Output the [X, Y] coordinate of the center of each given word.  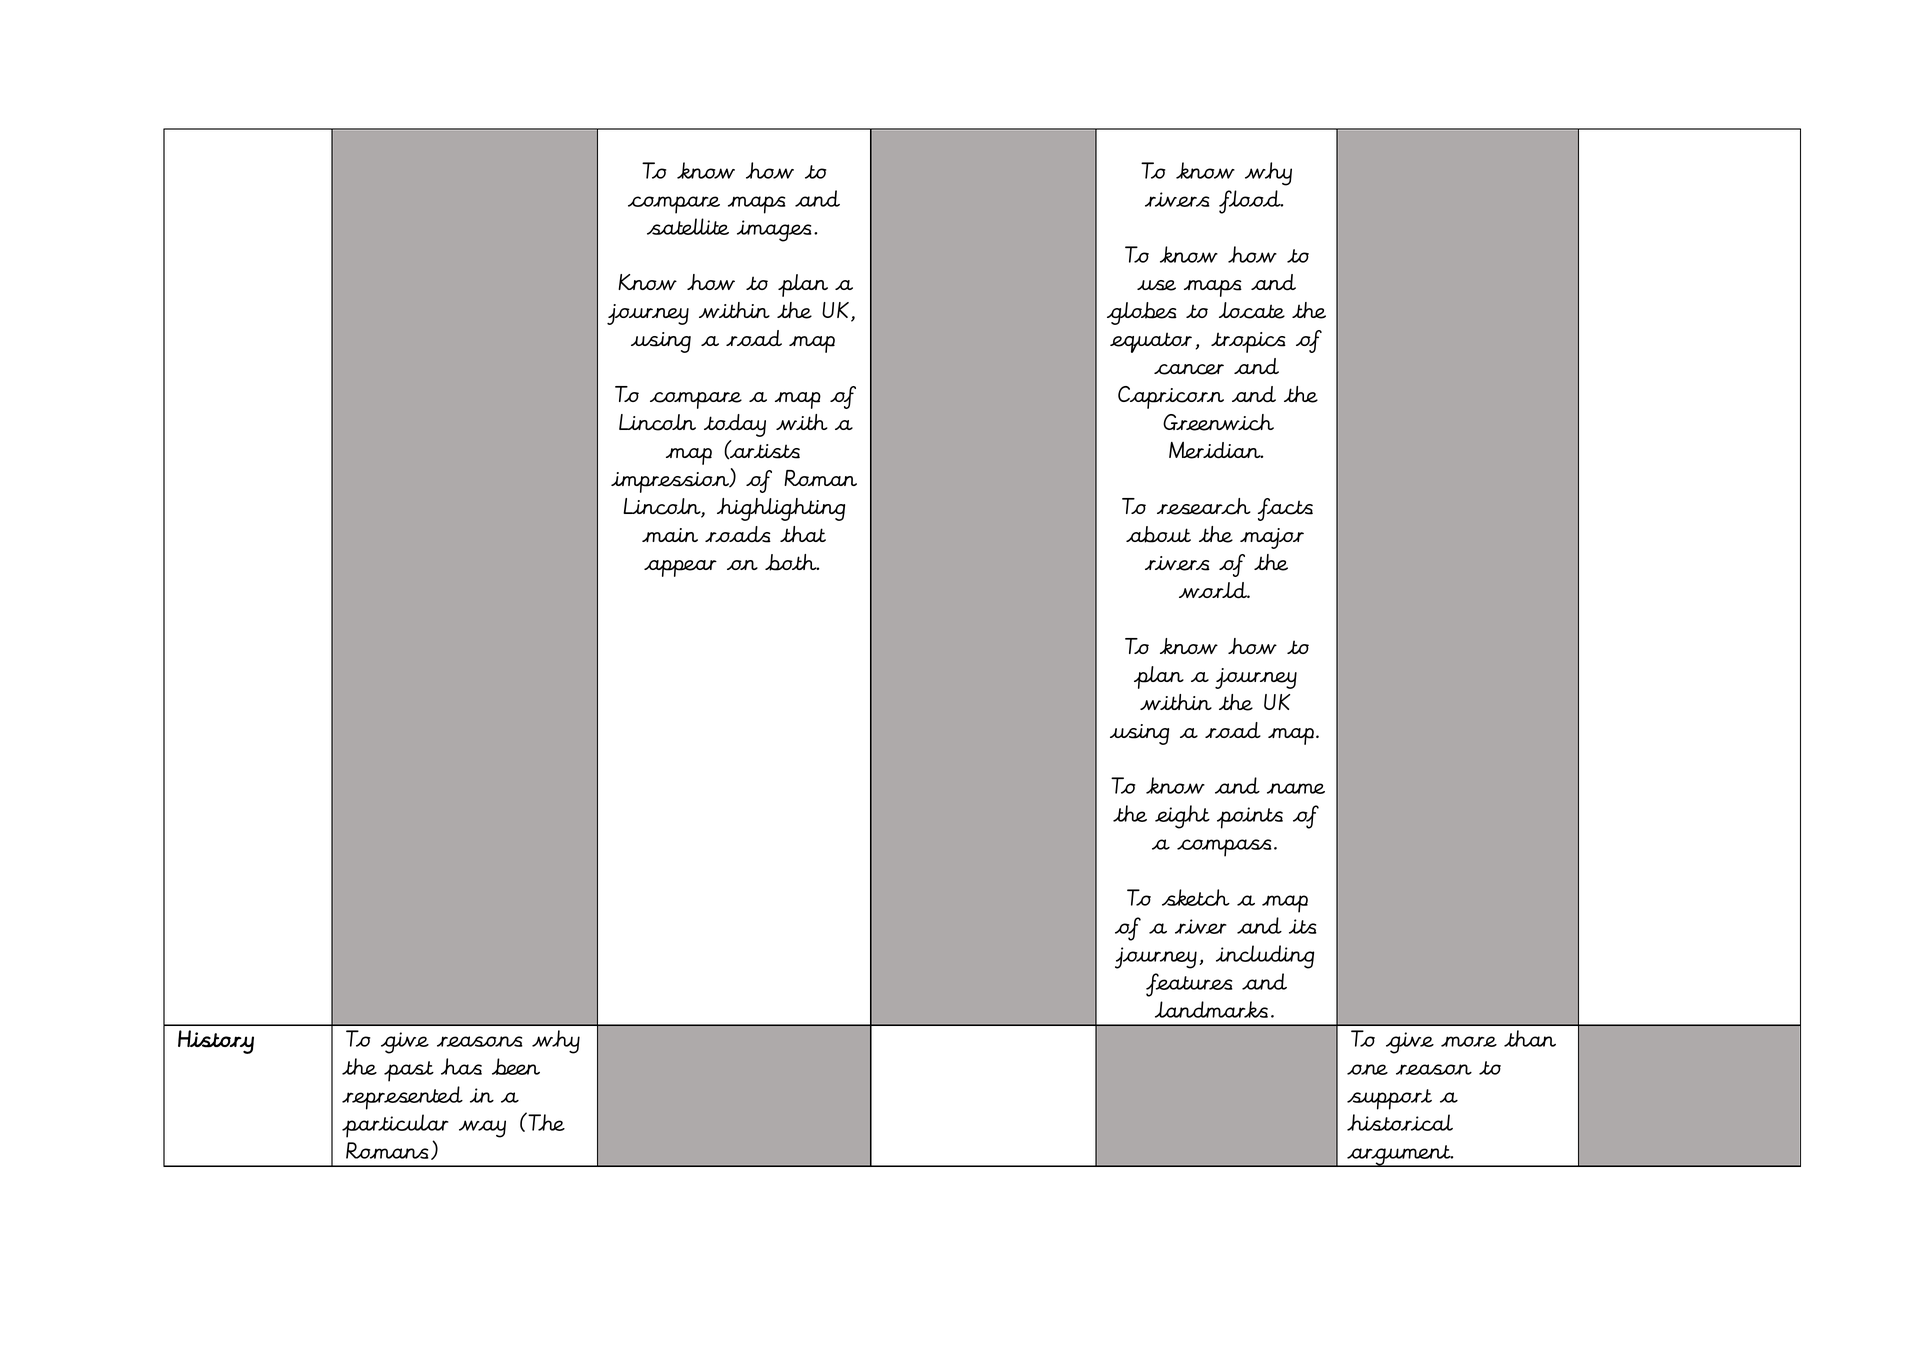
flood [1251, 202]
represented [402, 1098]
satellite [688, 226]
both [792, 562]
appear [680, 568]
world [1214, 590]
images [774, 231]
